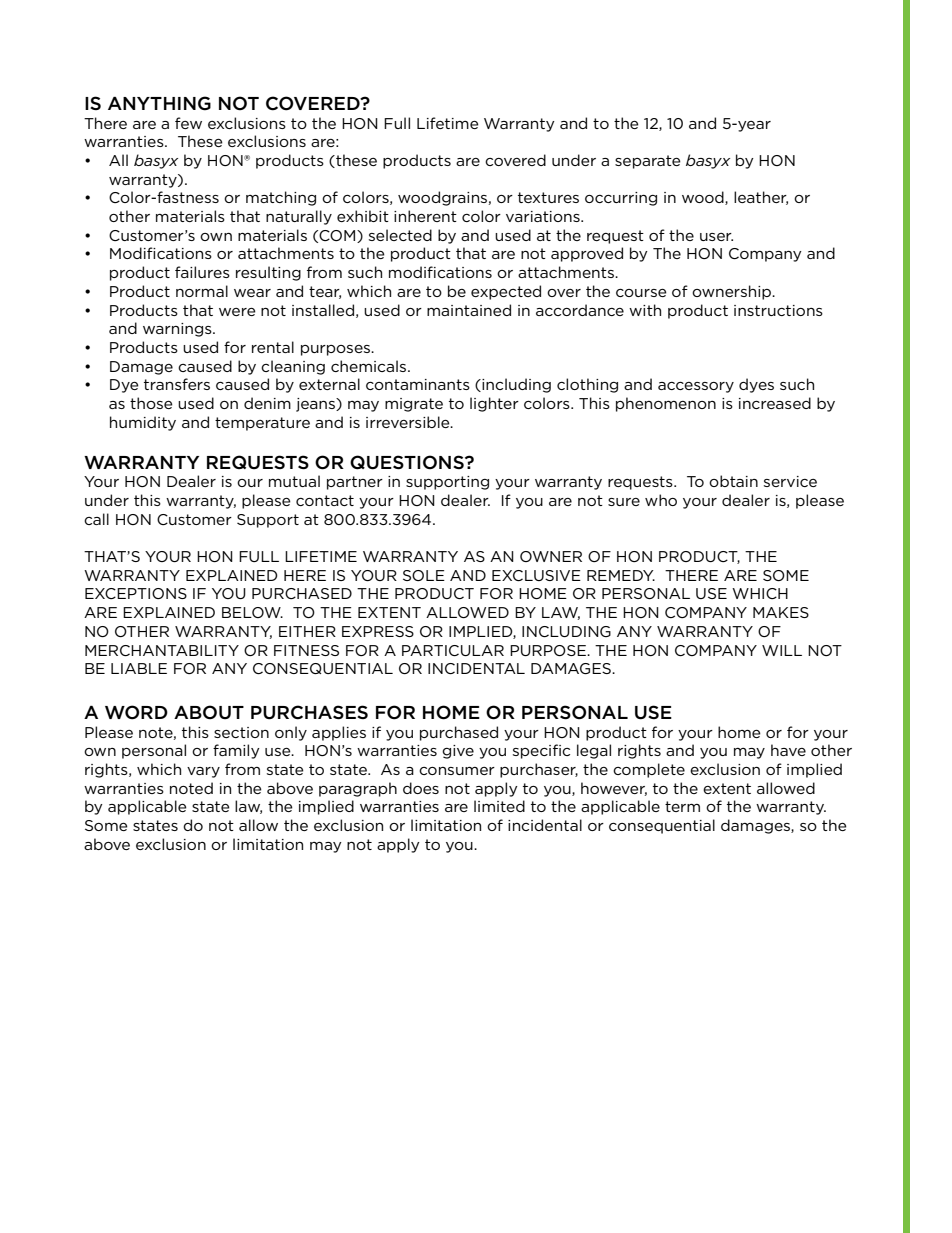  Describe the element at coordinates (781, 612) in the image. I see `MAKES` at that location.
